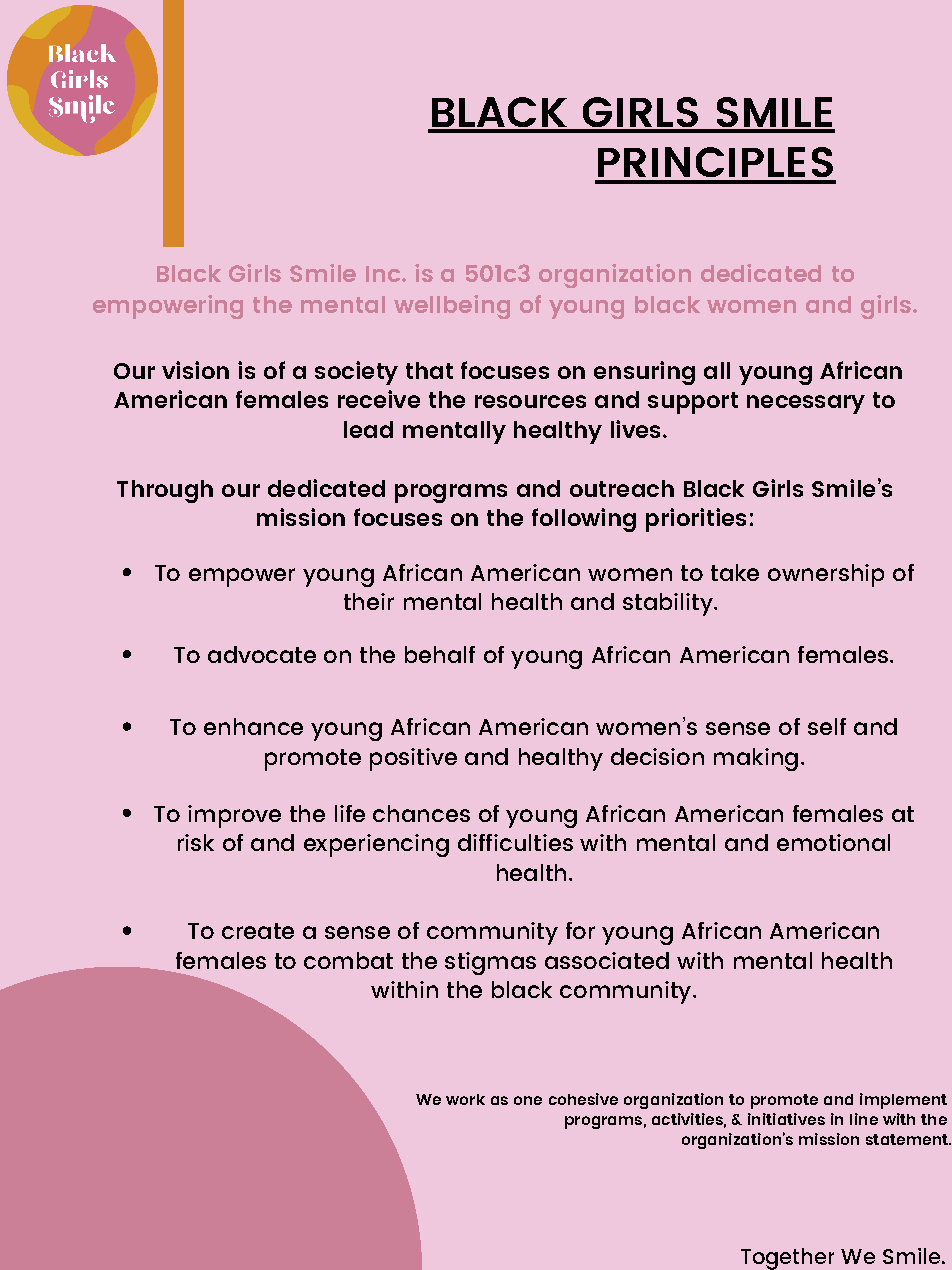 The image size is (952, 1270). What do you see at coordinates (465, 1099) in the document?
I see `work` at bounding box center [465, 1099].
